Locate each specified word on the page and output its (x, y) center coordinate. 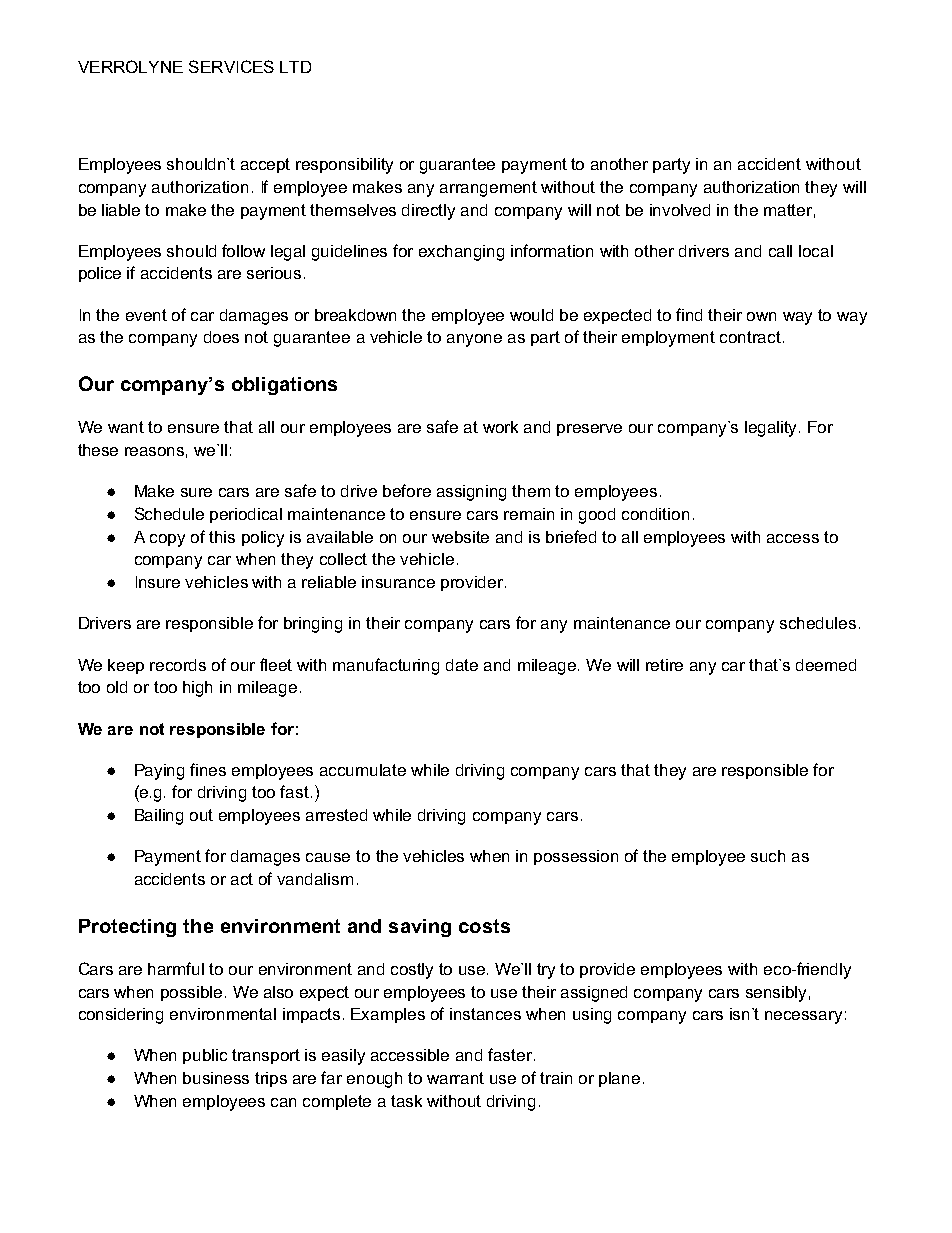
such (768, 856)
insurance (398, 582)
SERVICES (231, 66)
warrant (455, 1078)
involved (680, 210)
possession (576, 857)
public (205, 1056)
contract (750, 337)
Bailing (159, 817)
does (221, 337)
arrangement (488, 189)
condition (655, 514)
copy (167, 540)
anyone (474, 340)
